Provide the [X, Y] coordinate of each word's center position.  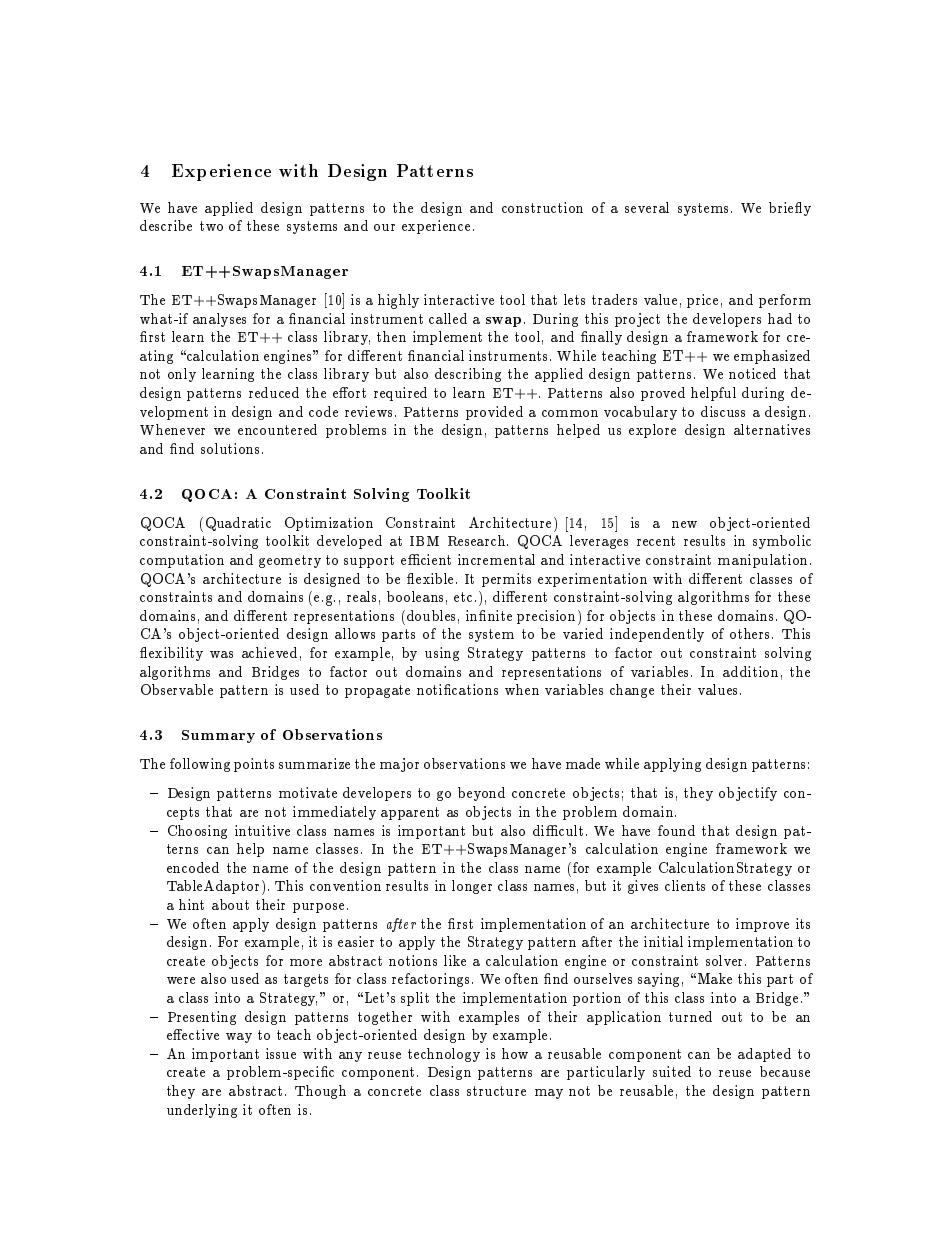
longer [472, 887]
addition [750, 671]
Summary [218, 736]
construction [542, 207]
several [647, 207]
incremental [496, 559]
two [211, 226]
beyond [481, 794]
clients [685, 885]
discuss [723, 411]
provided [494, 413]
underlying [202, 1111]
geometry [290, 561]
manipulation [762, 561]
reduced [274, 392]
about [230, 904]
